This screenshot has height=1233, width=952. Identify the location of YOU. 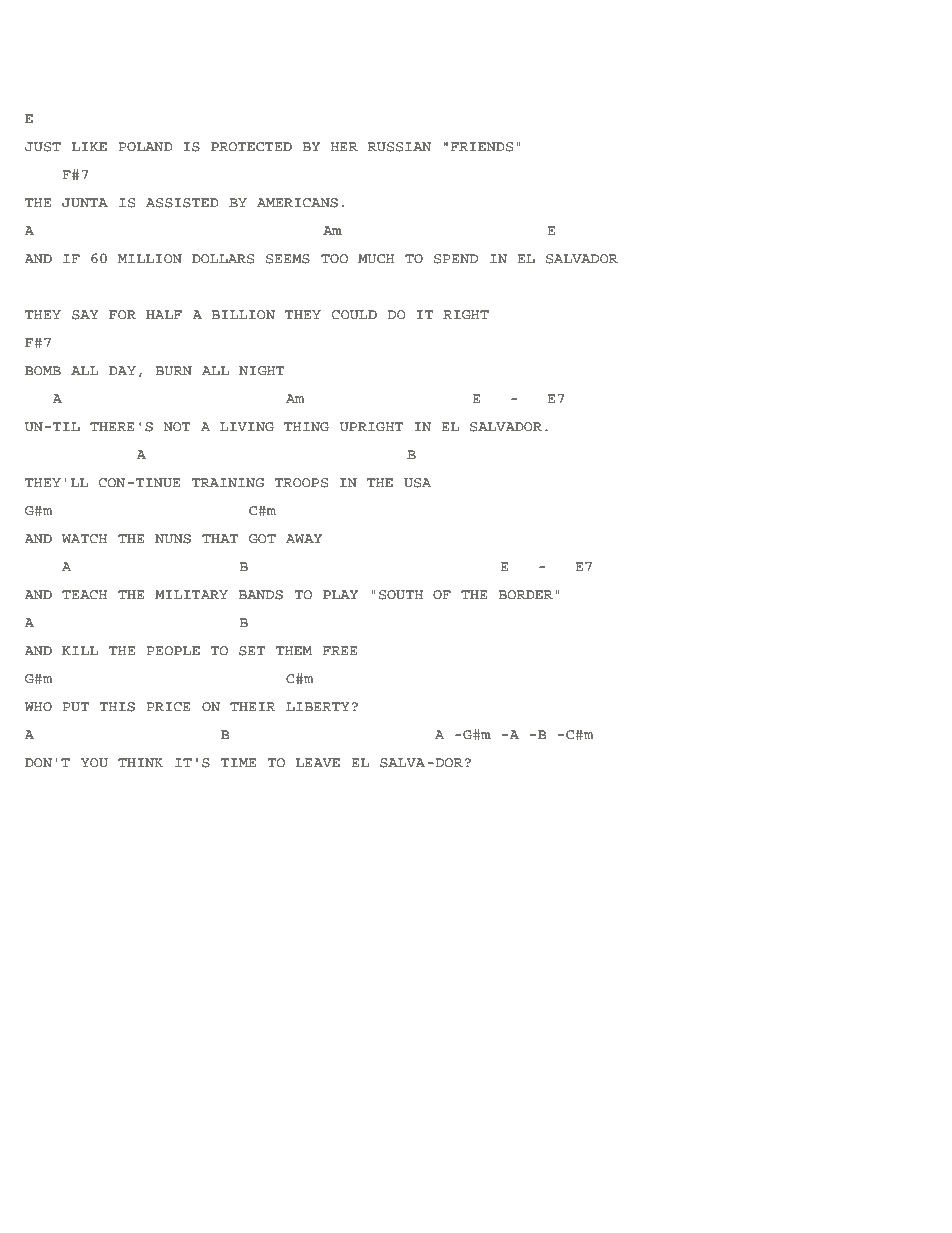
(94, 763).
